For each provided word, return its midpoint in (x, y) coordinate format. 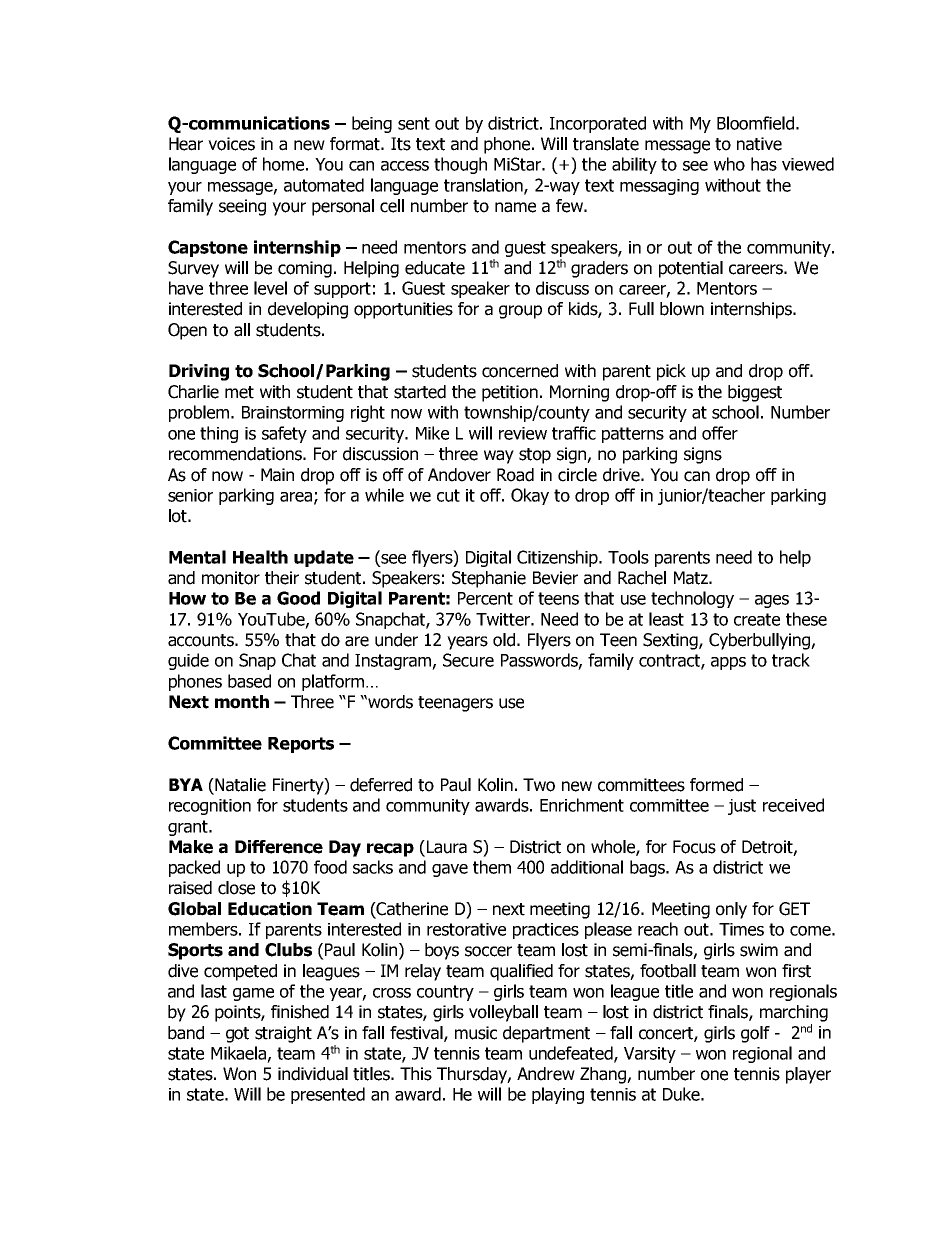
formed (716, 785)
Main (277, 475)
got (237, 1035)
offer (720, 433)
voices (231, 144)
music (476, 1033)
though (460, 165)
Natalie (239, 786)
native (759, 144)
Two (539, 785)
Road (515, 475)
